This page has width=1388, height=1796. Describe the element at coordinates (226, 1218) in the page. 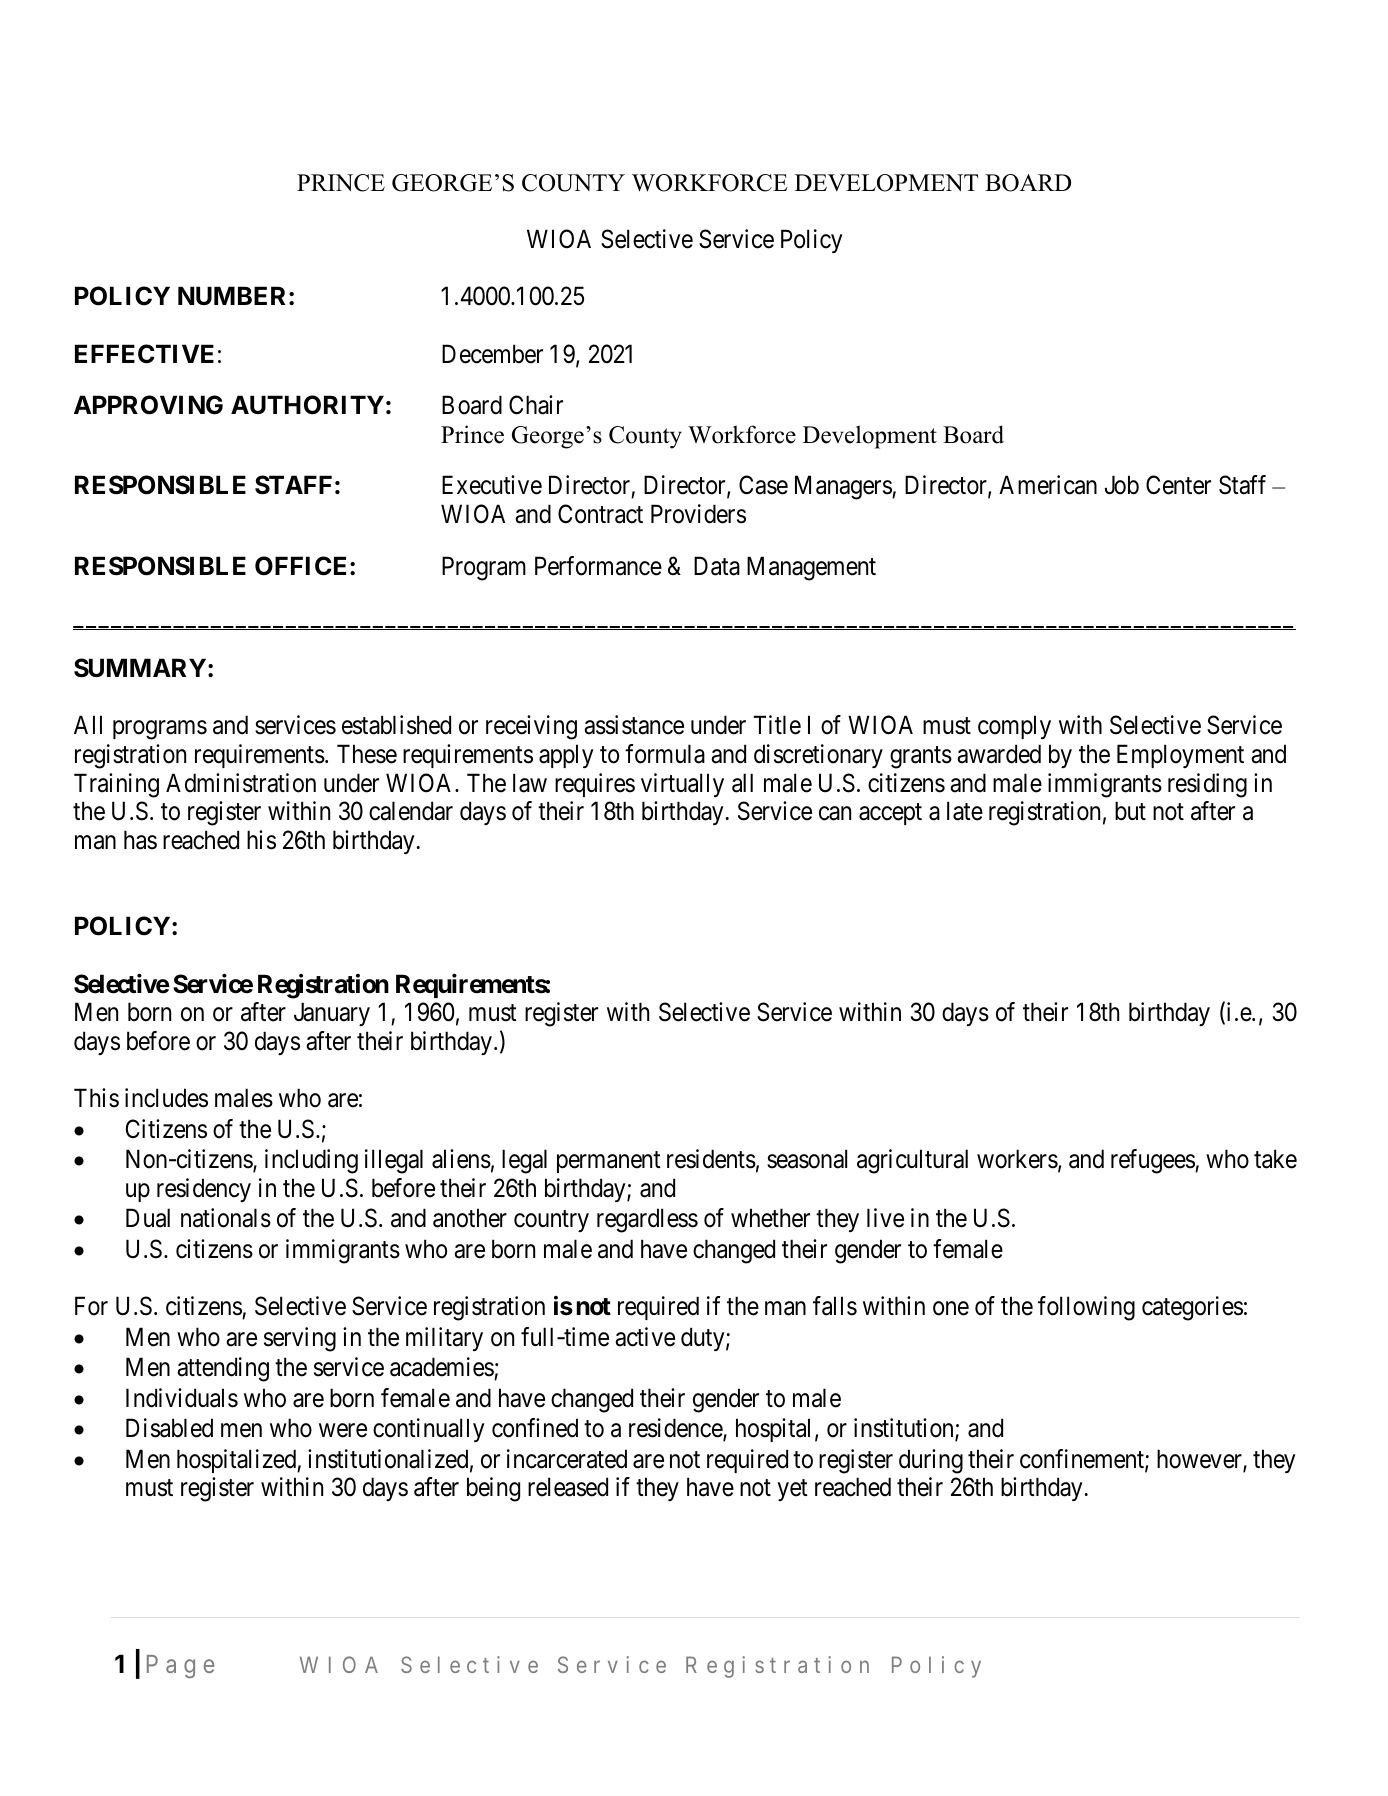

I see `nationals` at that location.
